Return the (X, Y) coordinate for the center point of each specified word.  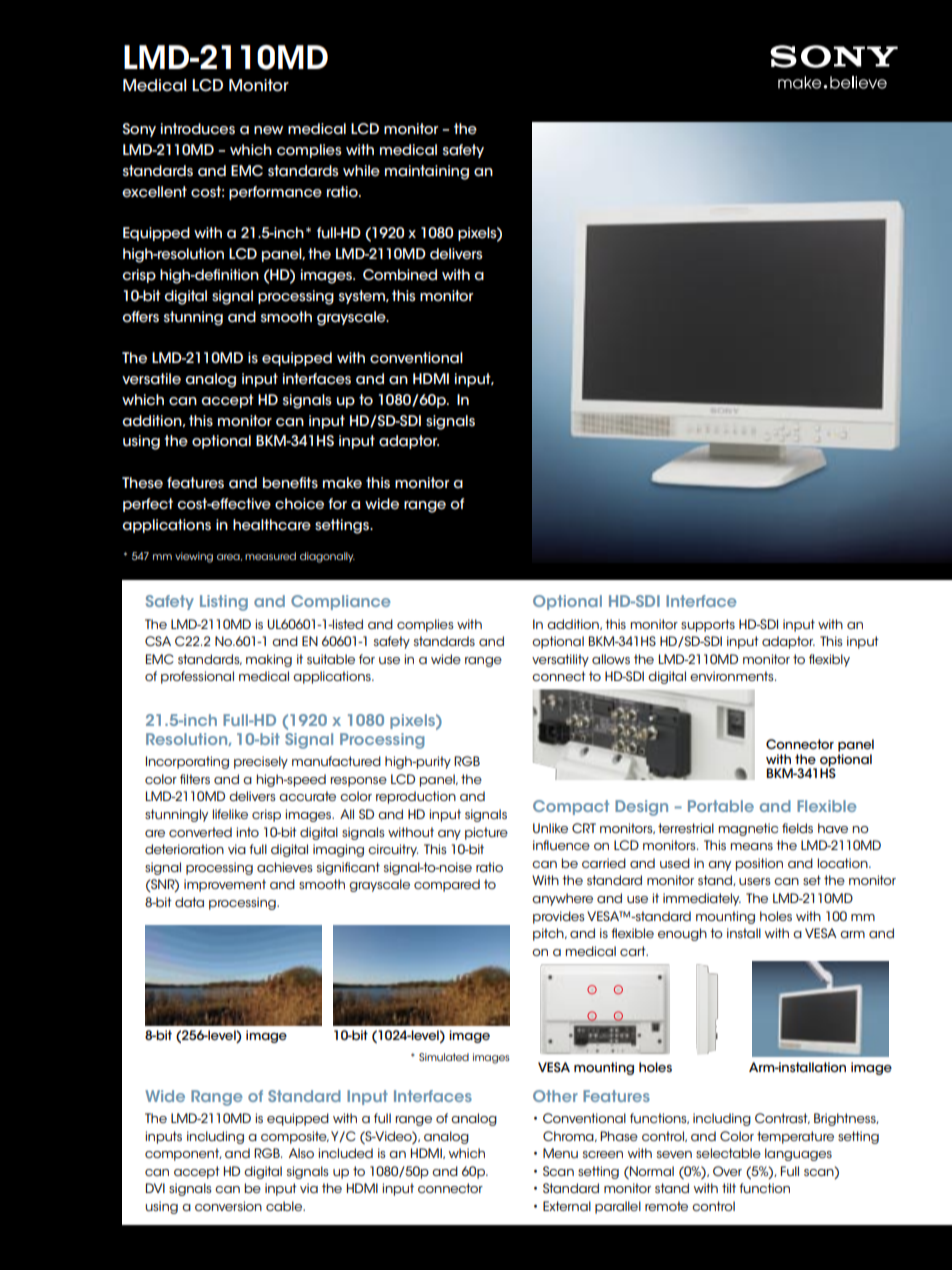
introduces (198, 129)
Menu (560, 1153)
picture (486, 833)
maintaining (427, 172)
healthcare (272, 525)
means (751, 846)
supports (708, 625)
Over (727, 1171)
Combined (400, 275)
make (342, 483)
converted (200, 832)
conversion (228, 1206)
